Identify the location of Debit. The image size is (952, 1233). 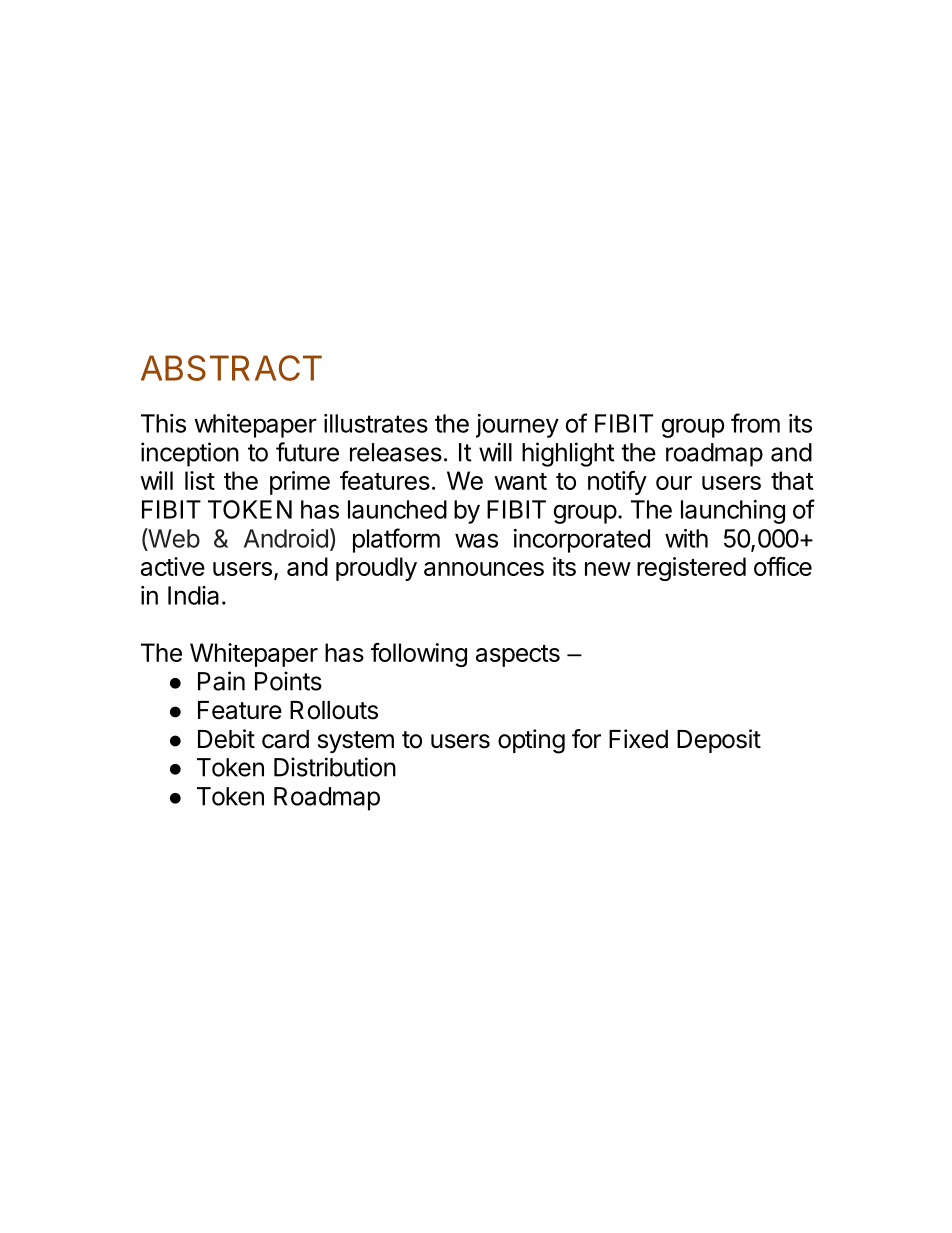
(226, 739).
